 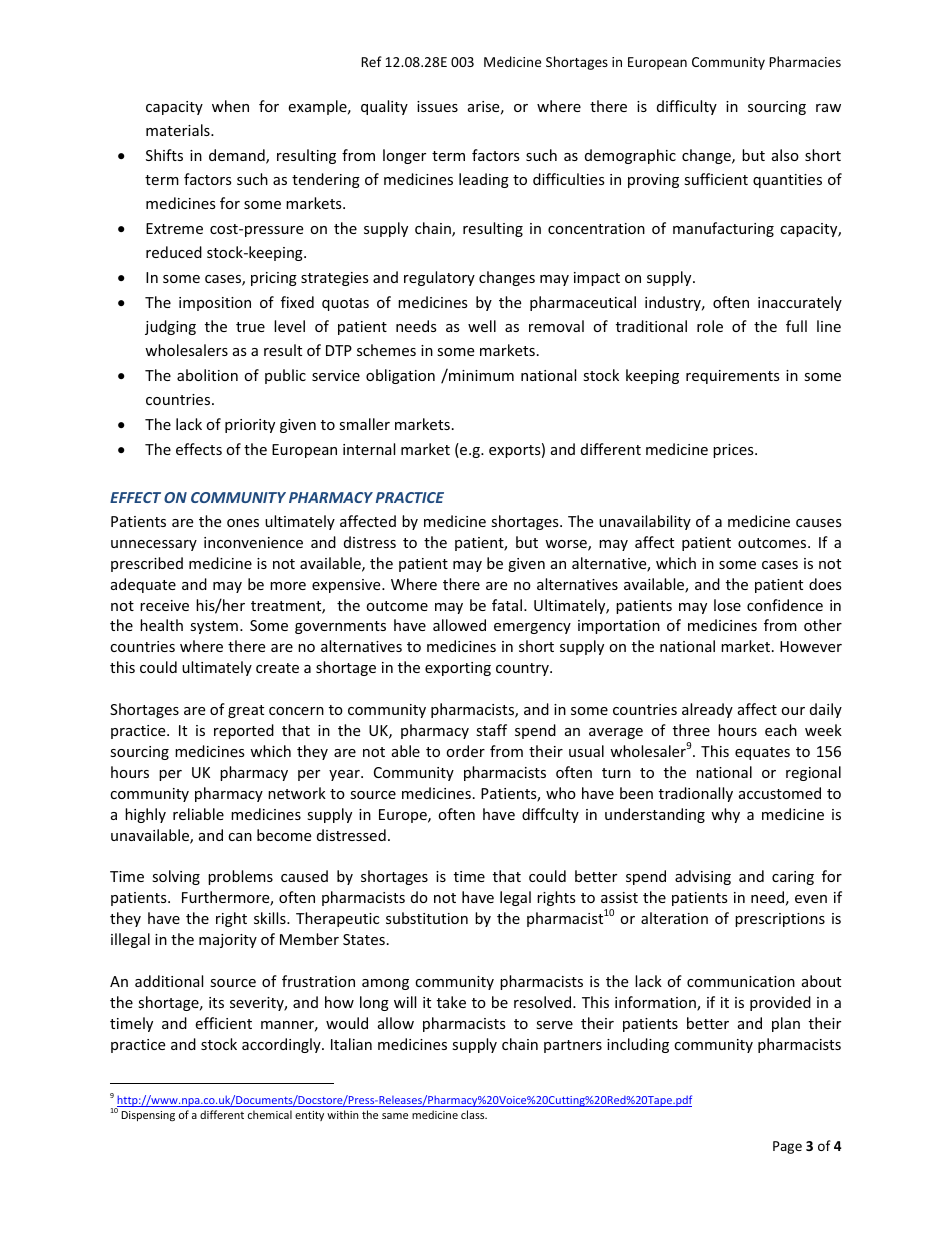 What do you see at coordinates (270, 1114) in the screenshot?
I see `chemical` at bounding box center [270, 1114].
